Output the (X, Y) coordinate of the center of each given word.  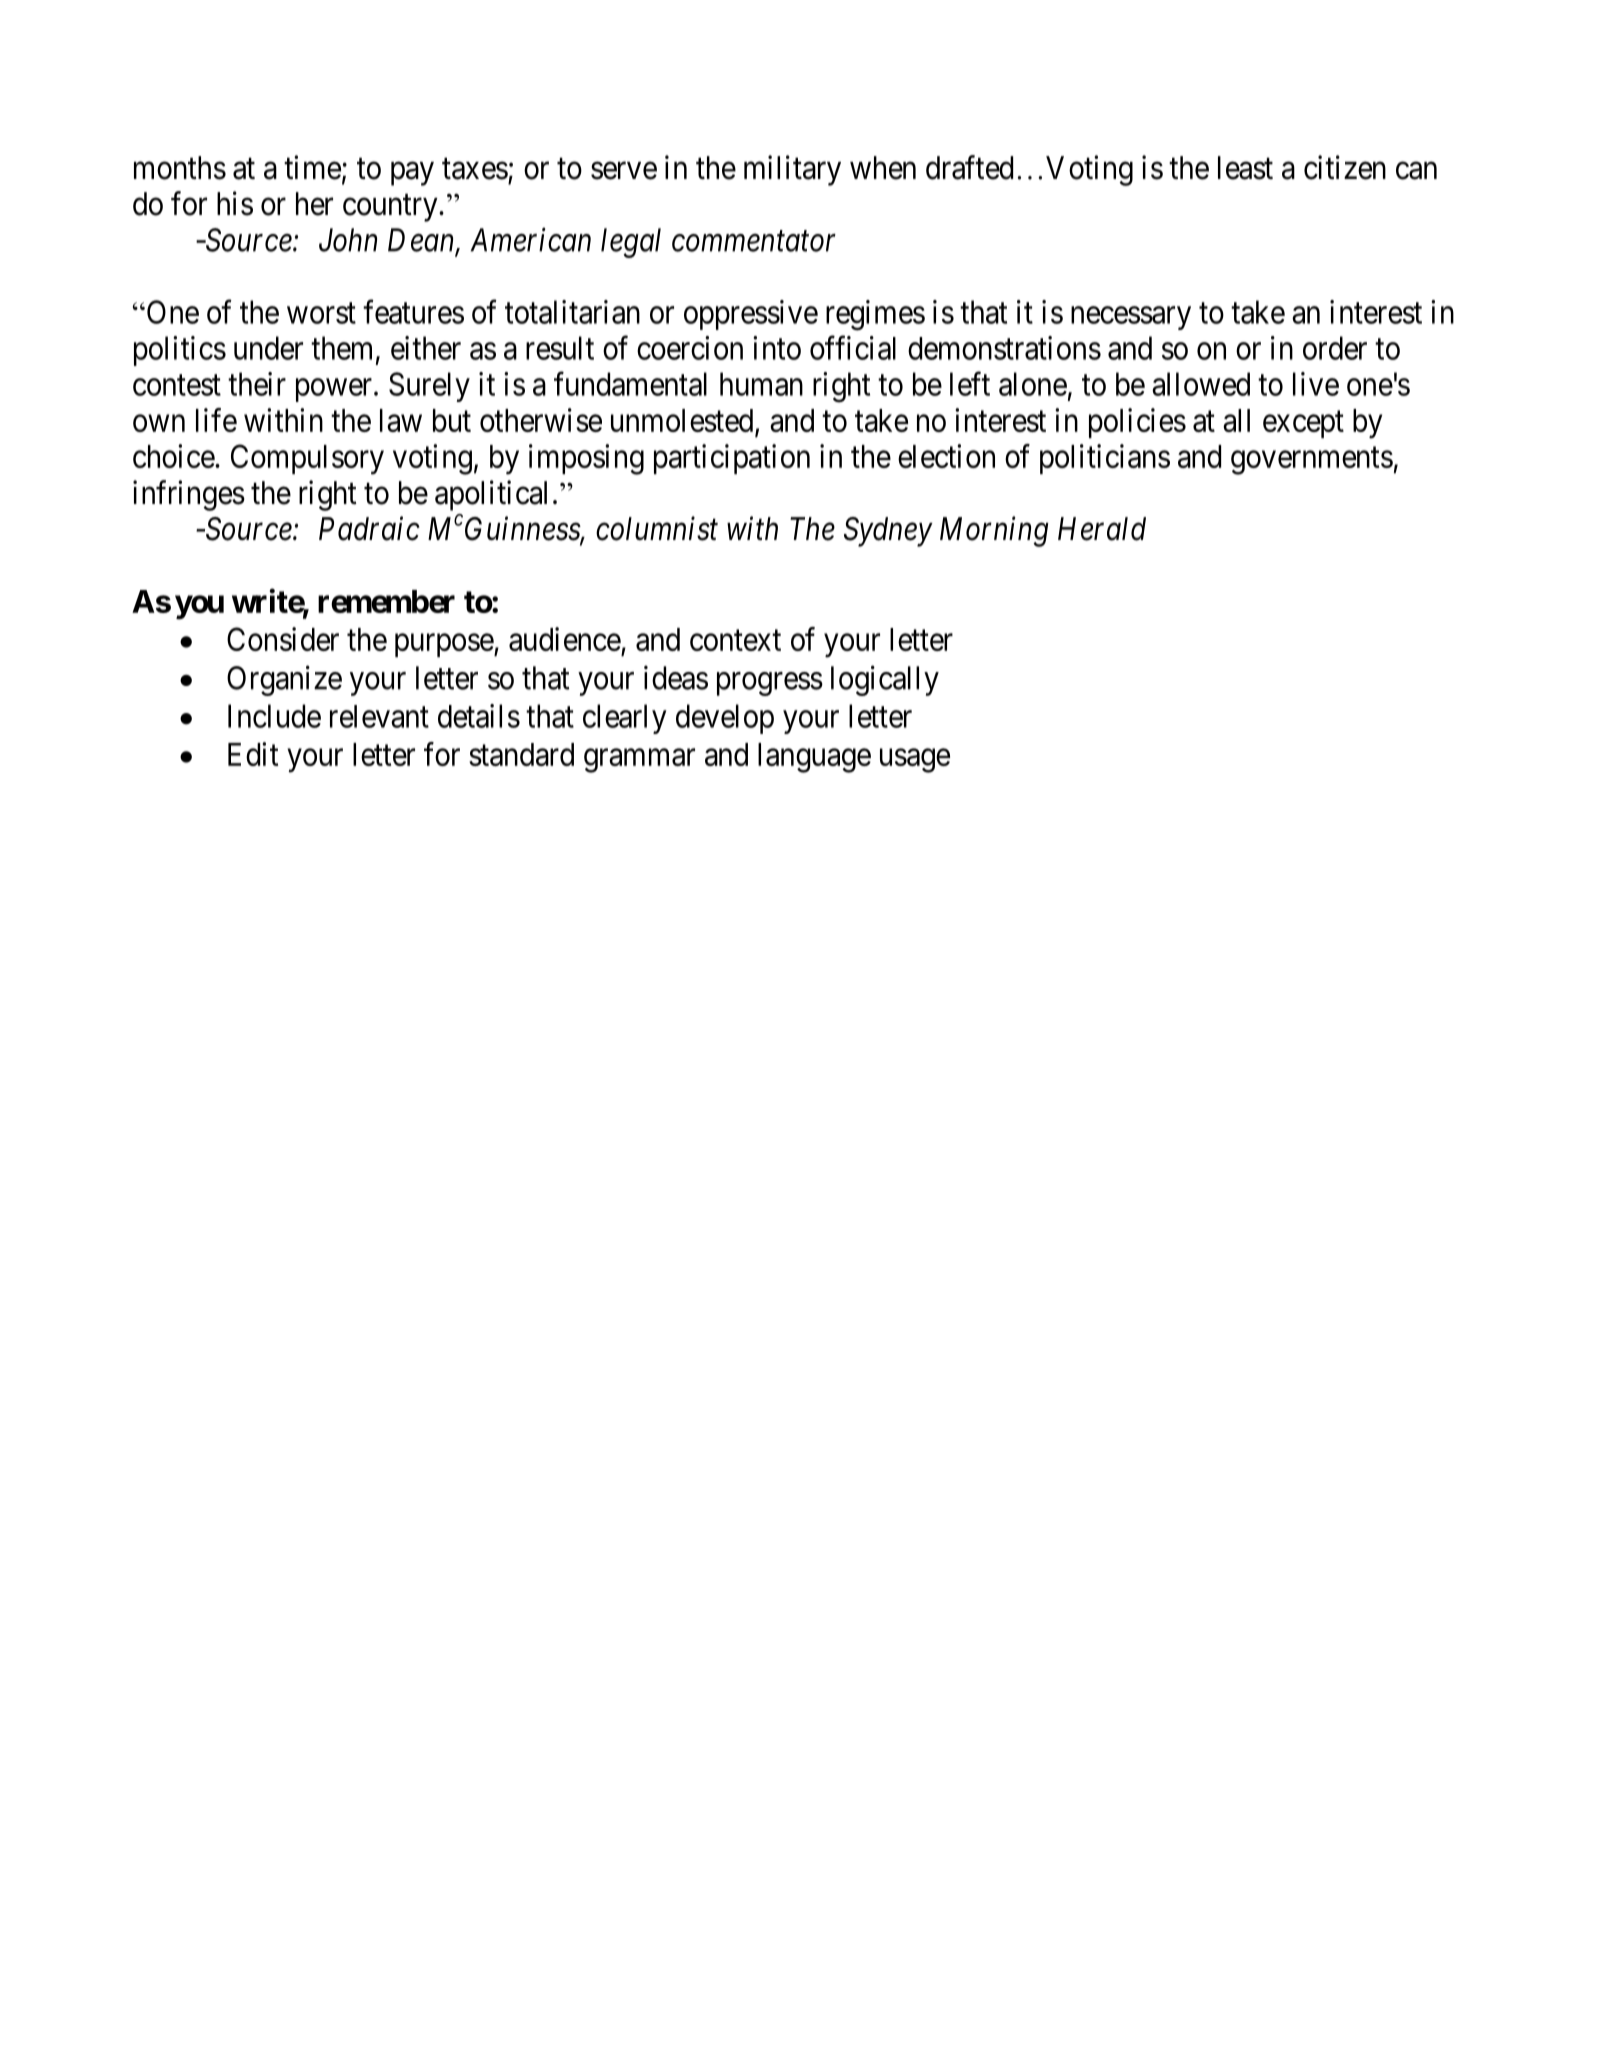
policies (1137, 423)
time (312, 167)
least (1245, 168)
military (792, 170)
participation (732, 459)
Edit (253, 754)
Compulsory (307, 459)
